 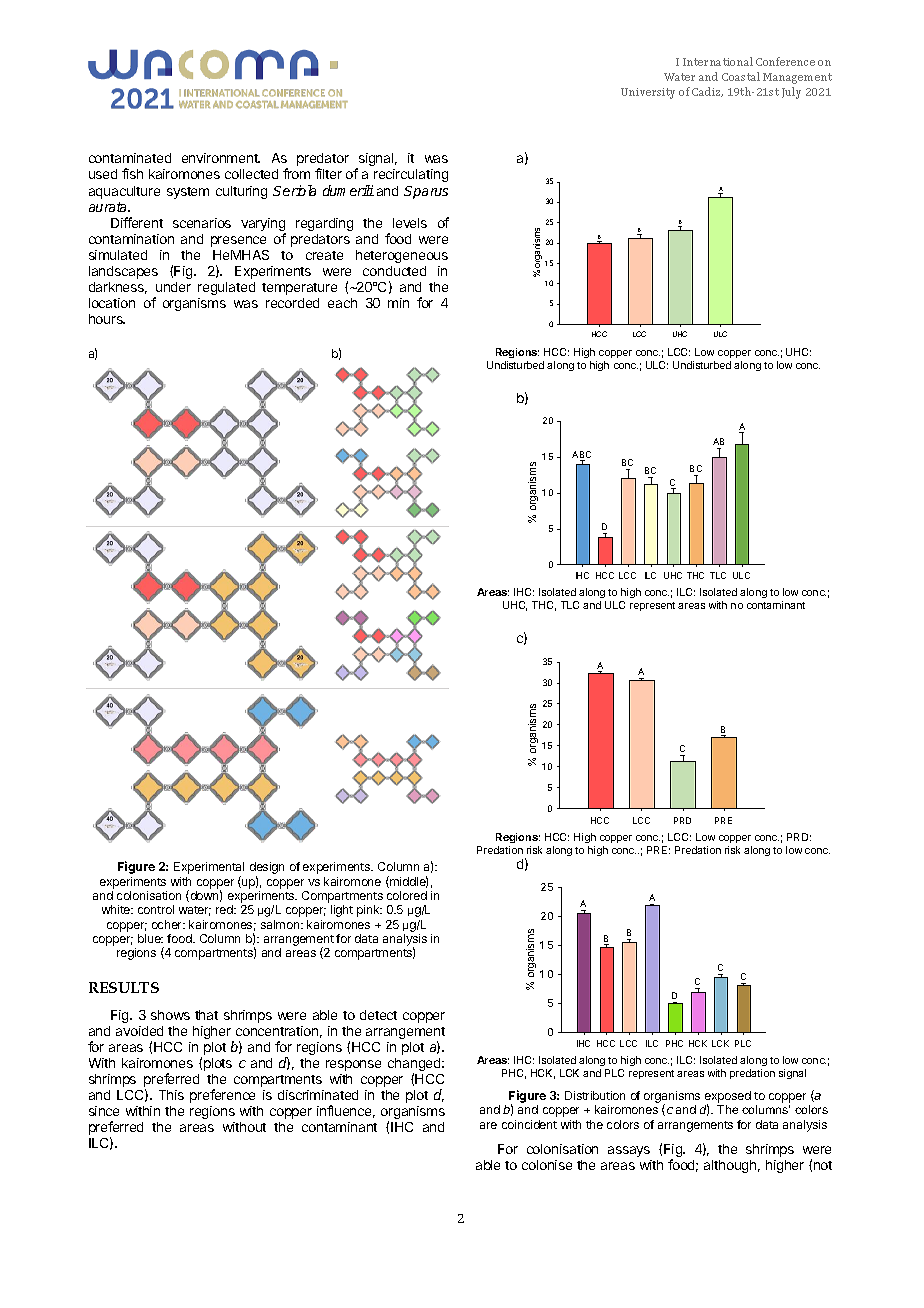 I want to click on This, so click(x=171, y=1095).
